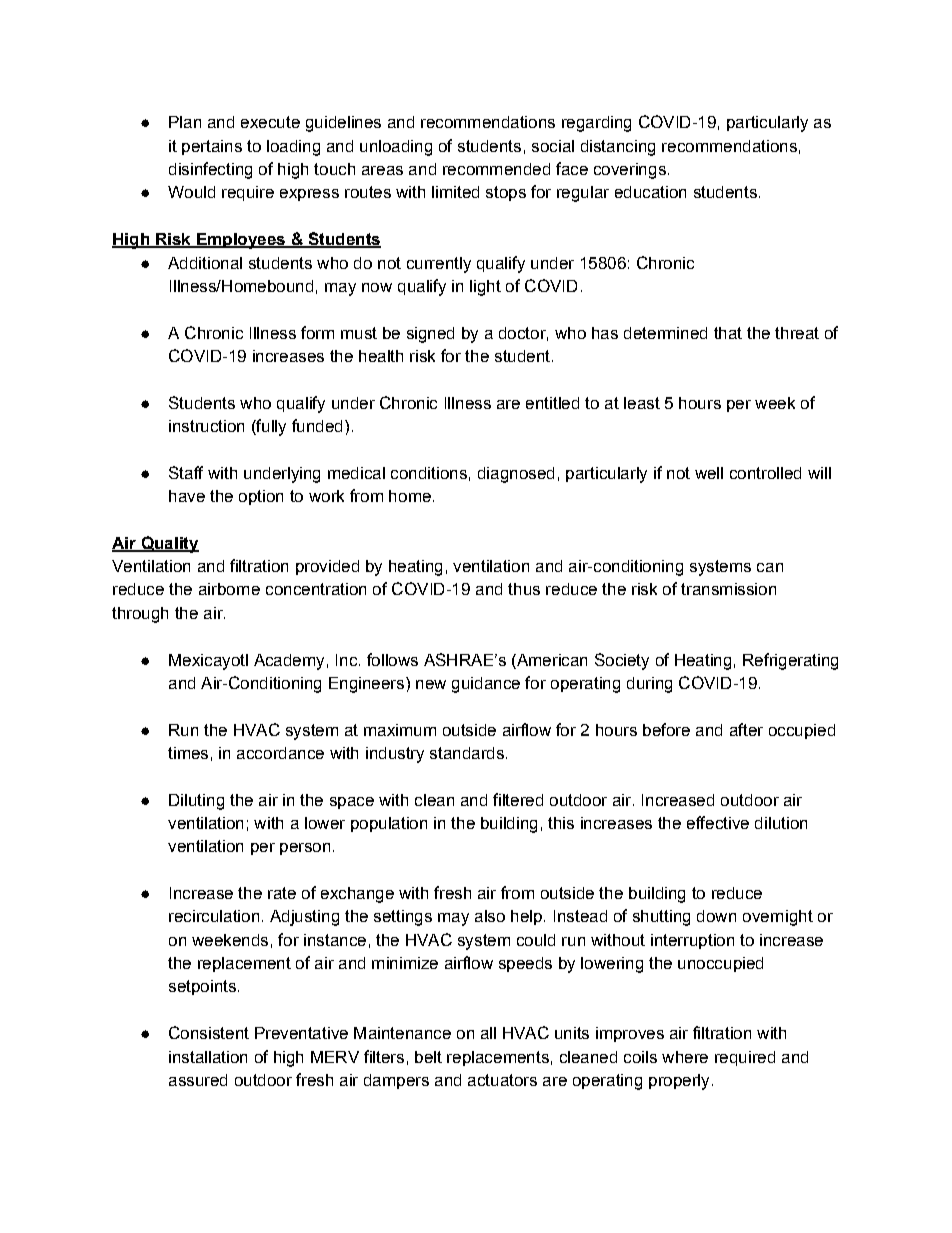 The height and width of the image is (1233, 952). I want to click on that, so click(728, 333).
